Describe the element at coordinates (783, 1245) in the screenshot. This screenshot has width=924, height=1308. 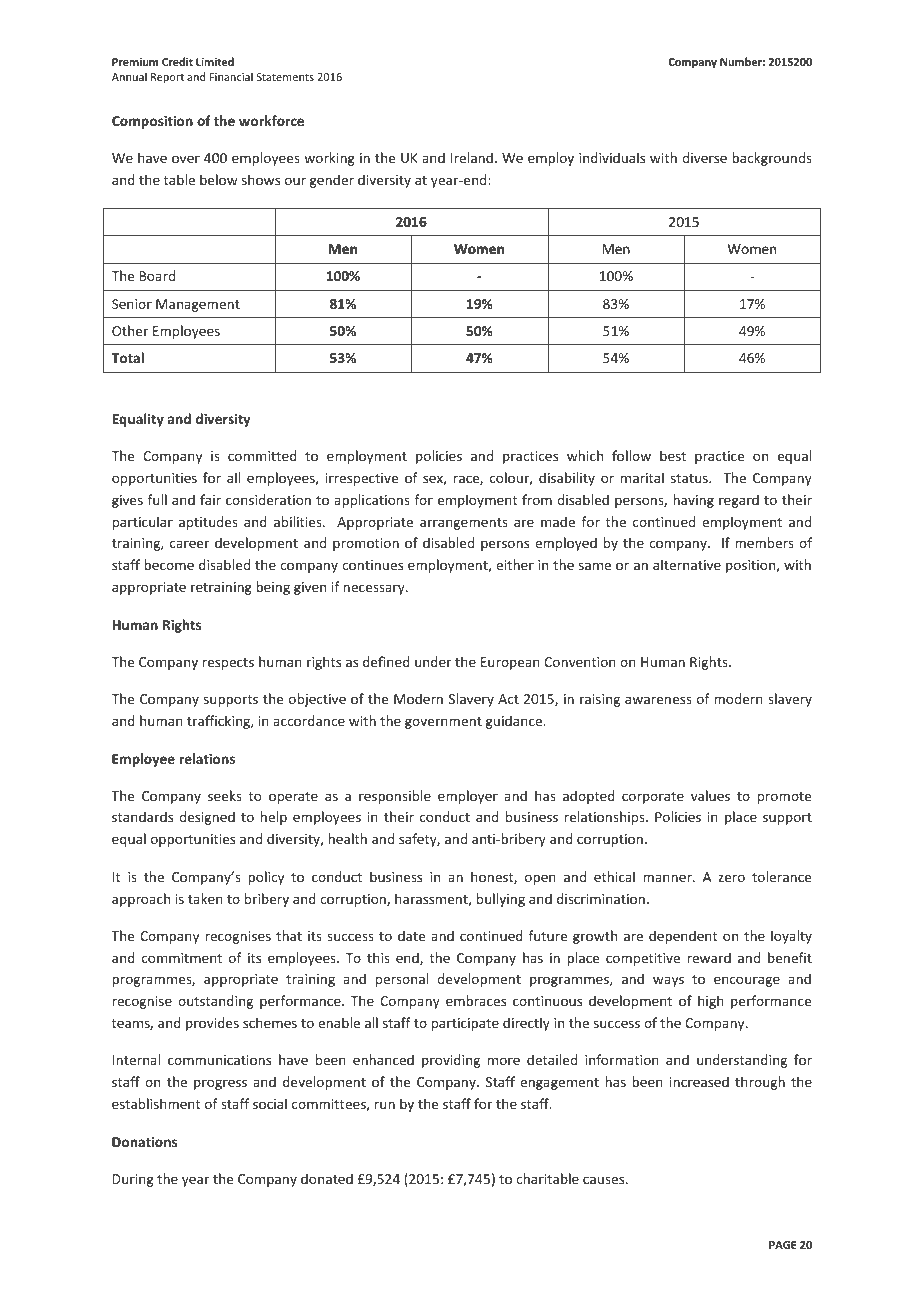
I see `PAGE` at that location.
